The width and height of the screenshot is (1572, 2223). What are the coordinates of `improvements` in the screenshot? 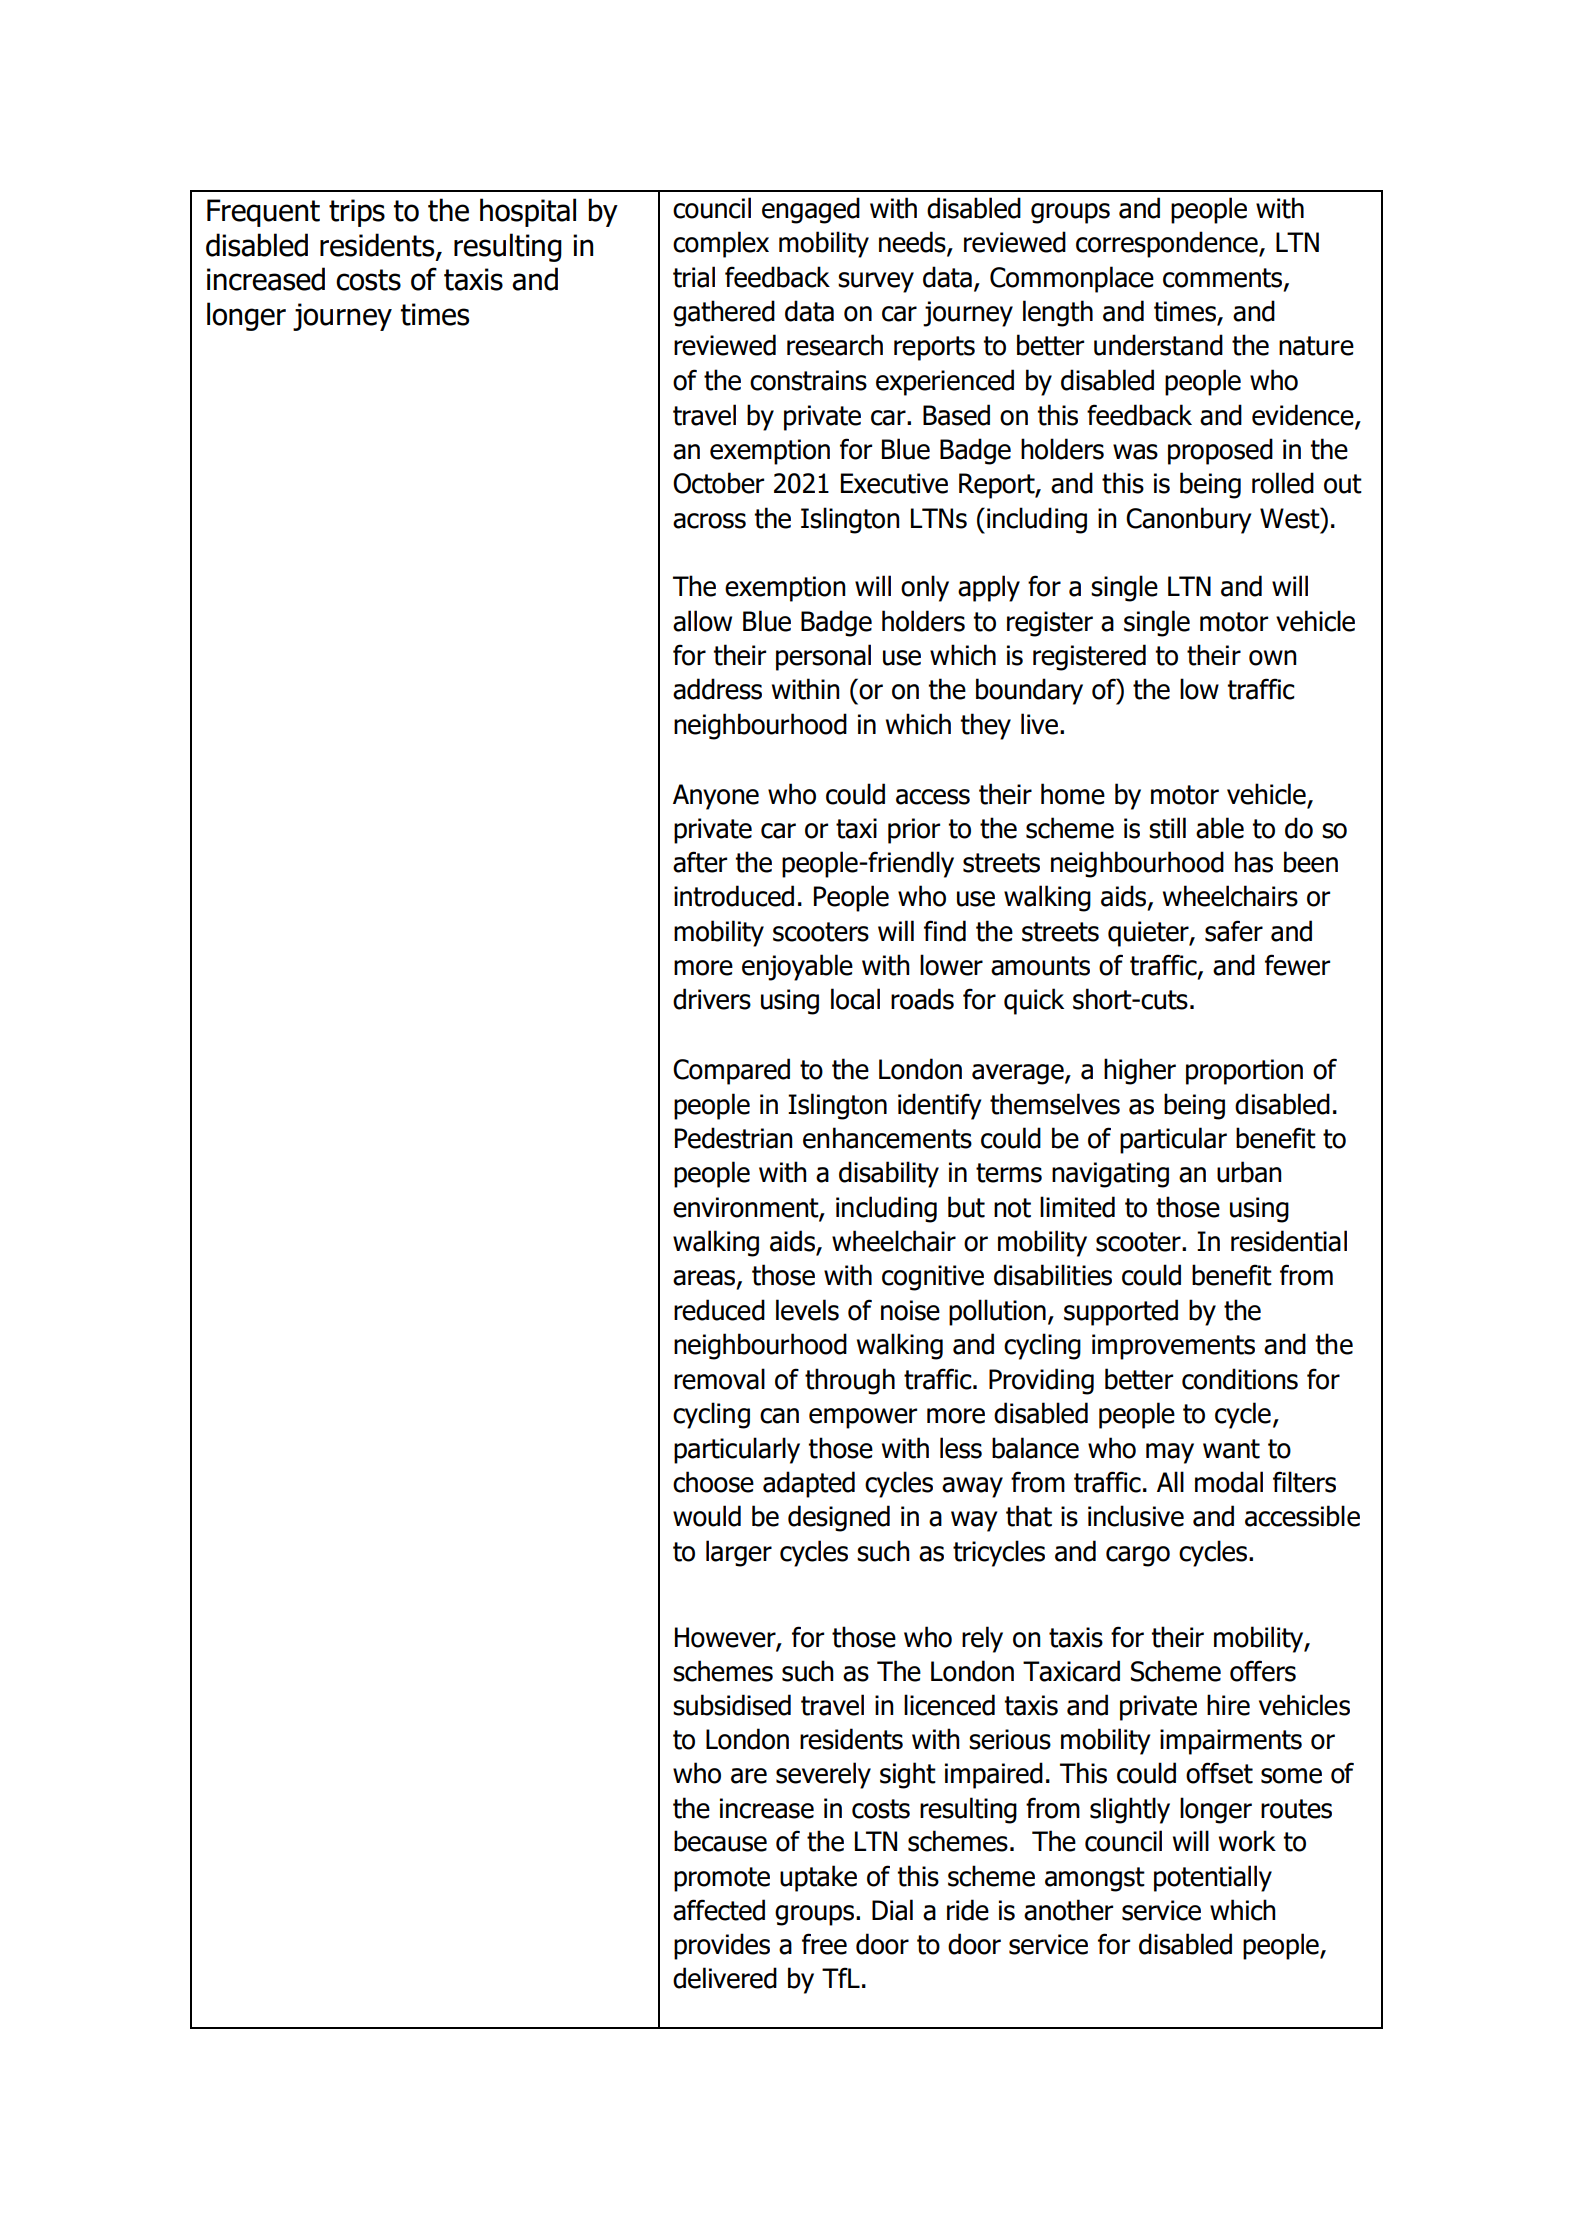 It's located at (1173, 1347).
